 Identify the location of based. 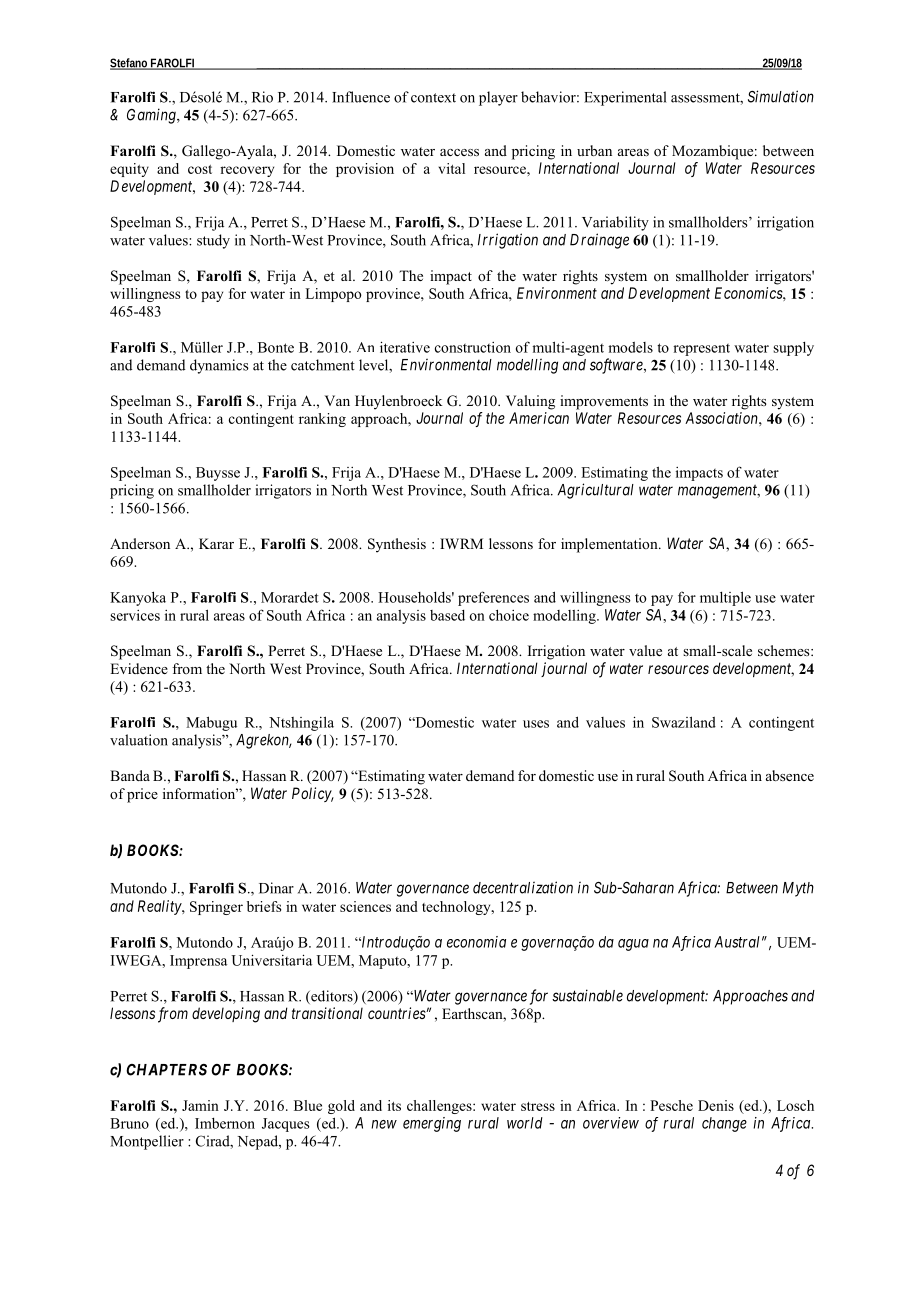
(447, 615).
